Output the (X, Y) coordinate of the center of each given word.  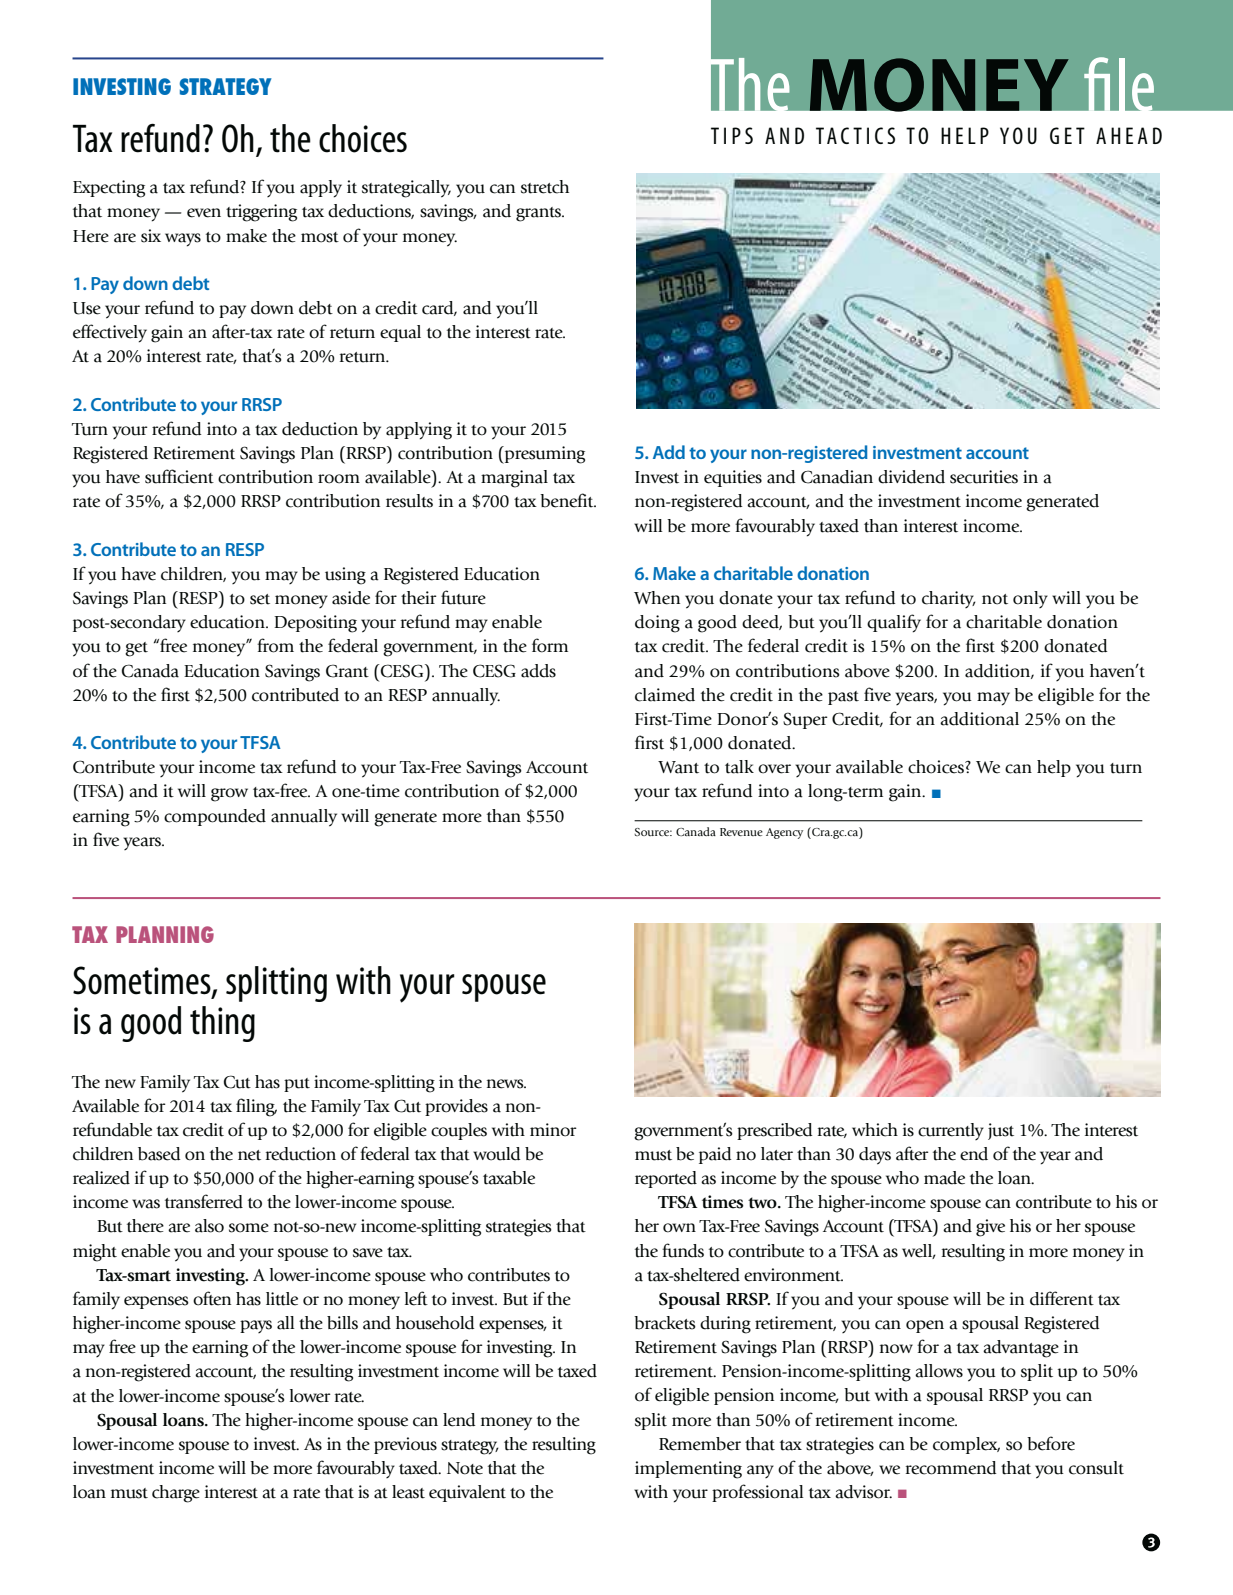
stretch (545, 187)
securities (984, 477)
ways (183, 240)
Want (678, 767)
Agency (784, 833)
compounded (215, 817)
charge (176, 1494)
